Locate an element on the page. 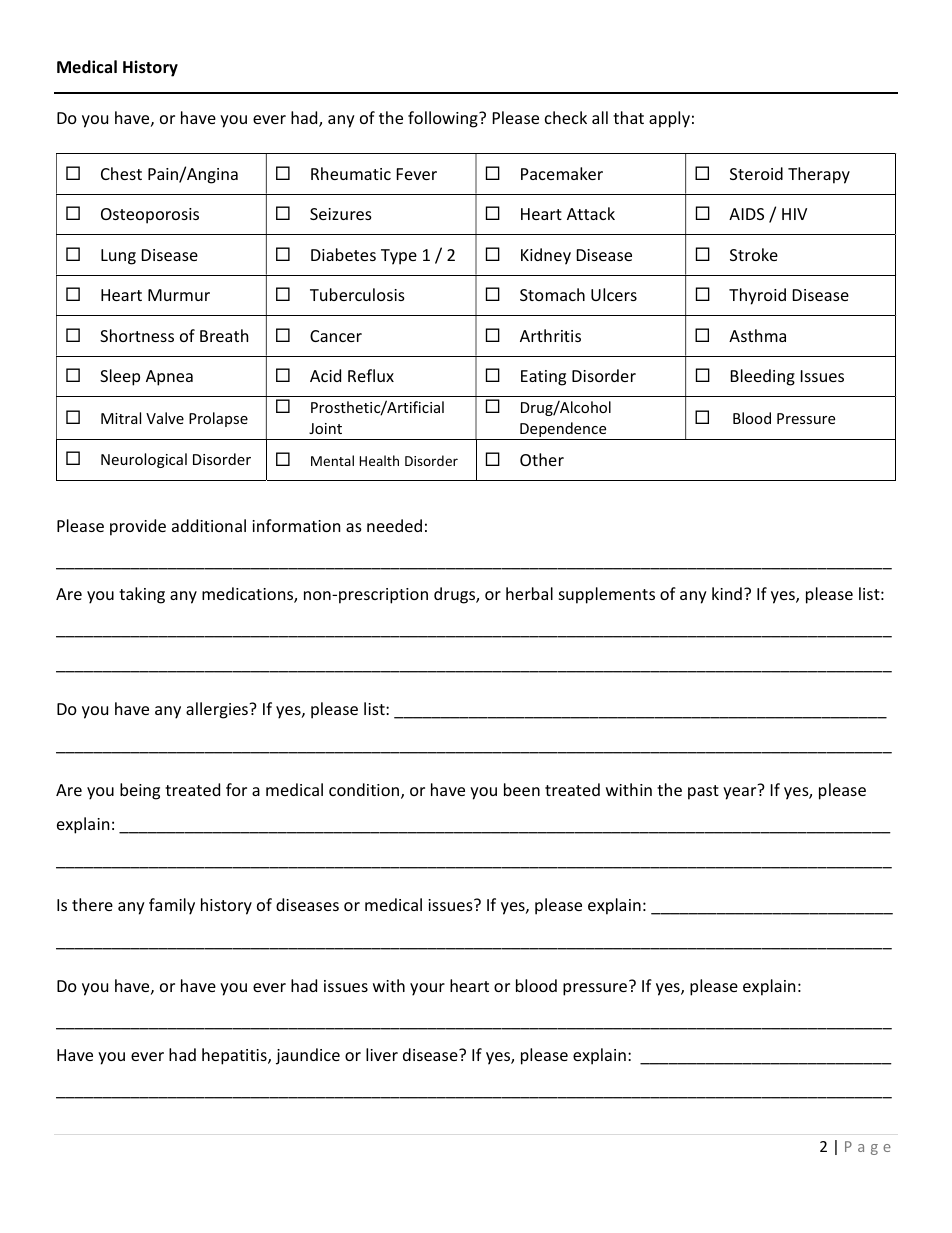 The height and width of the document is (1233, 952). liver is located at coordinates (382, 1054).
